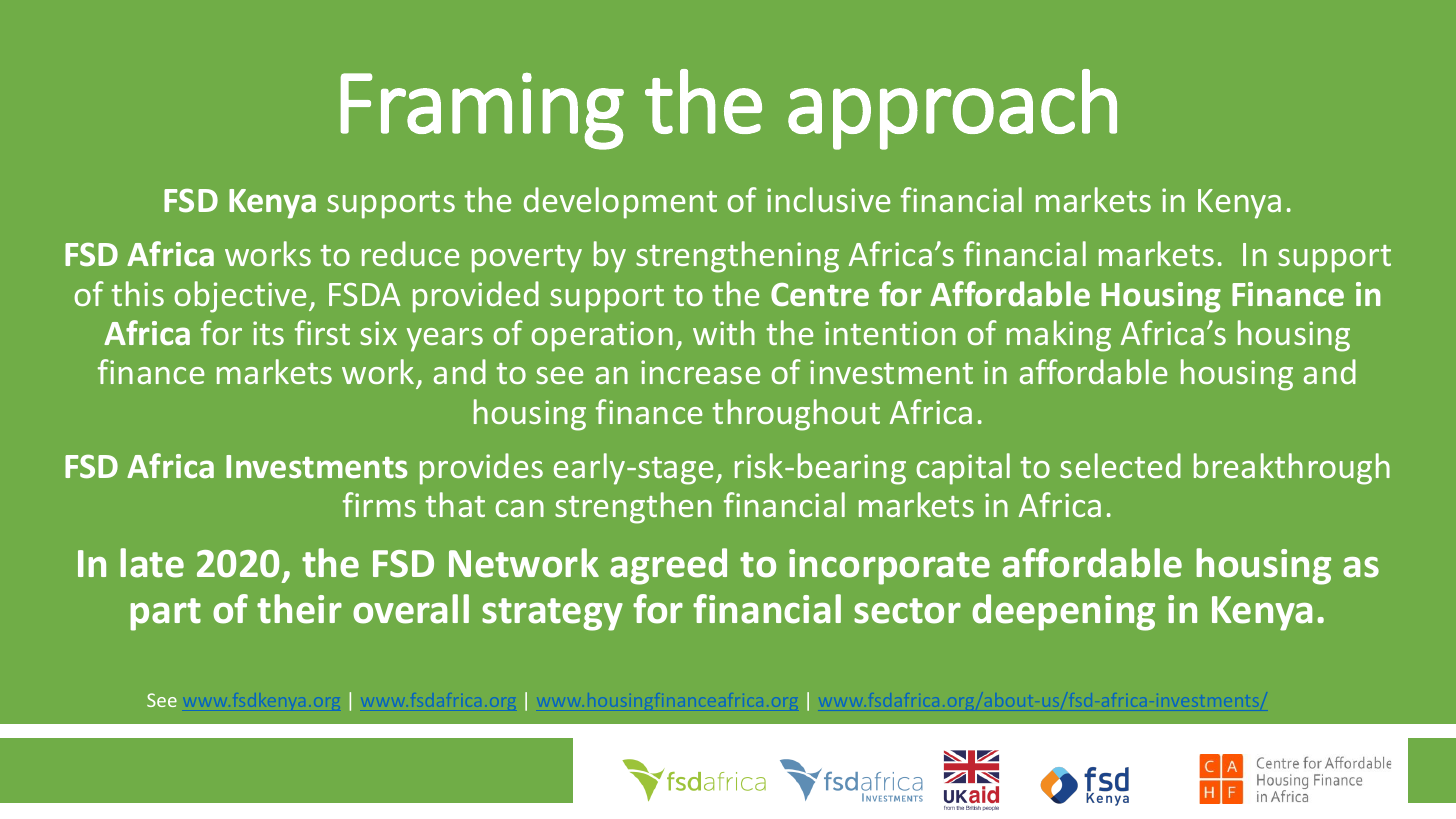  Describe the element at coordinates (299, 609) in the image. I see `their` at that location.
